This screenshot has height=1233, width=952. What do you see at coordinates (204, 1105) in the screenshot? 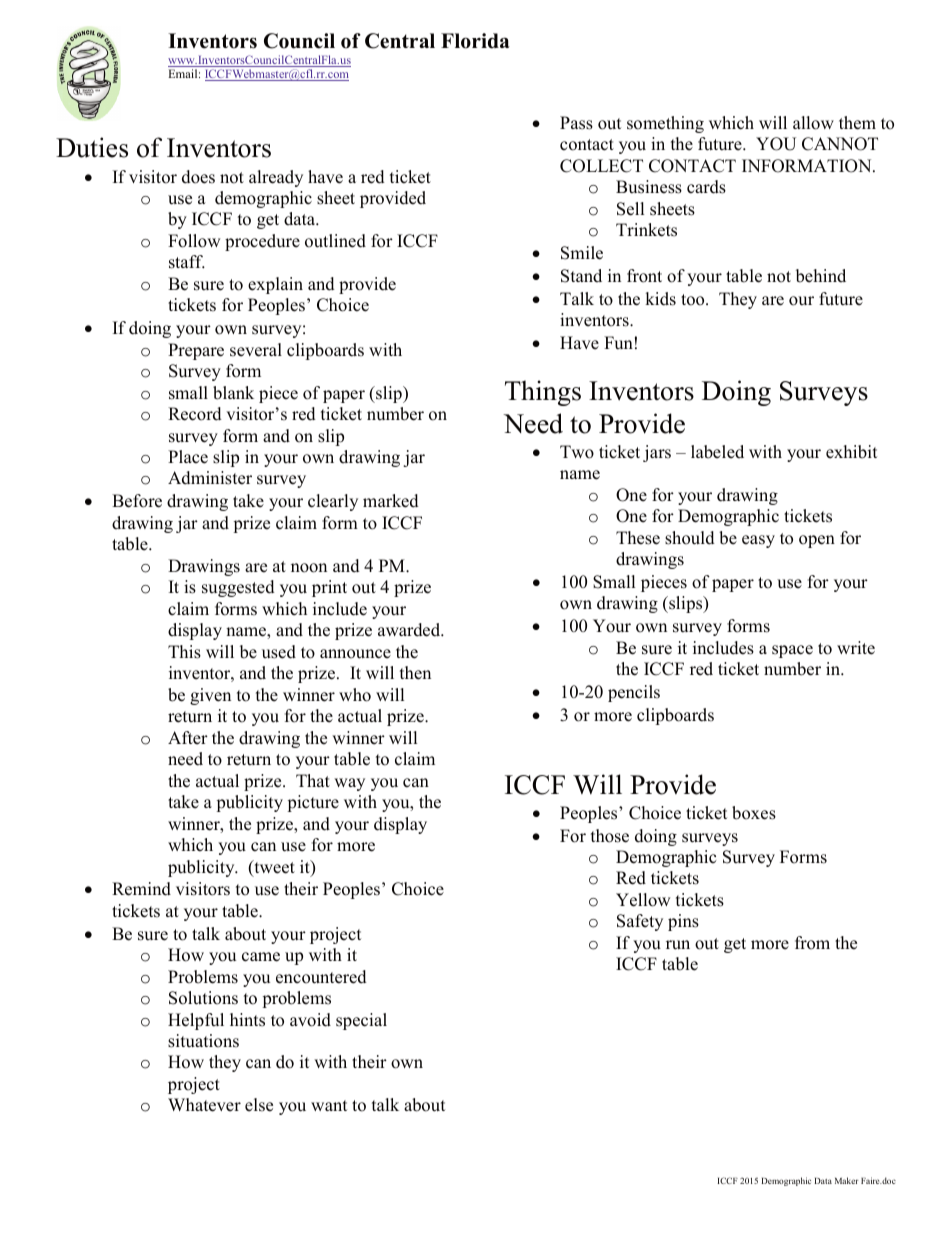
I see `Whatever` at bounding box center [204, 1105].
